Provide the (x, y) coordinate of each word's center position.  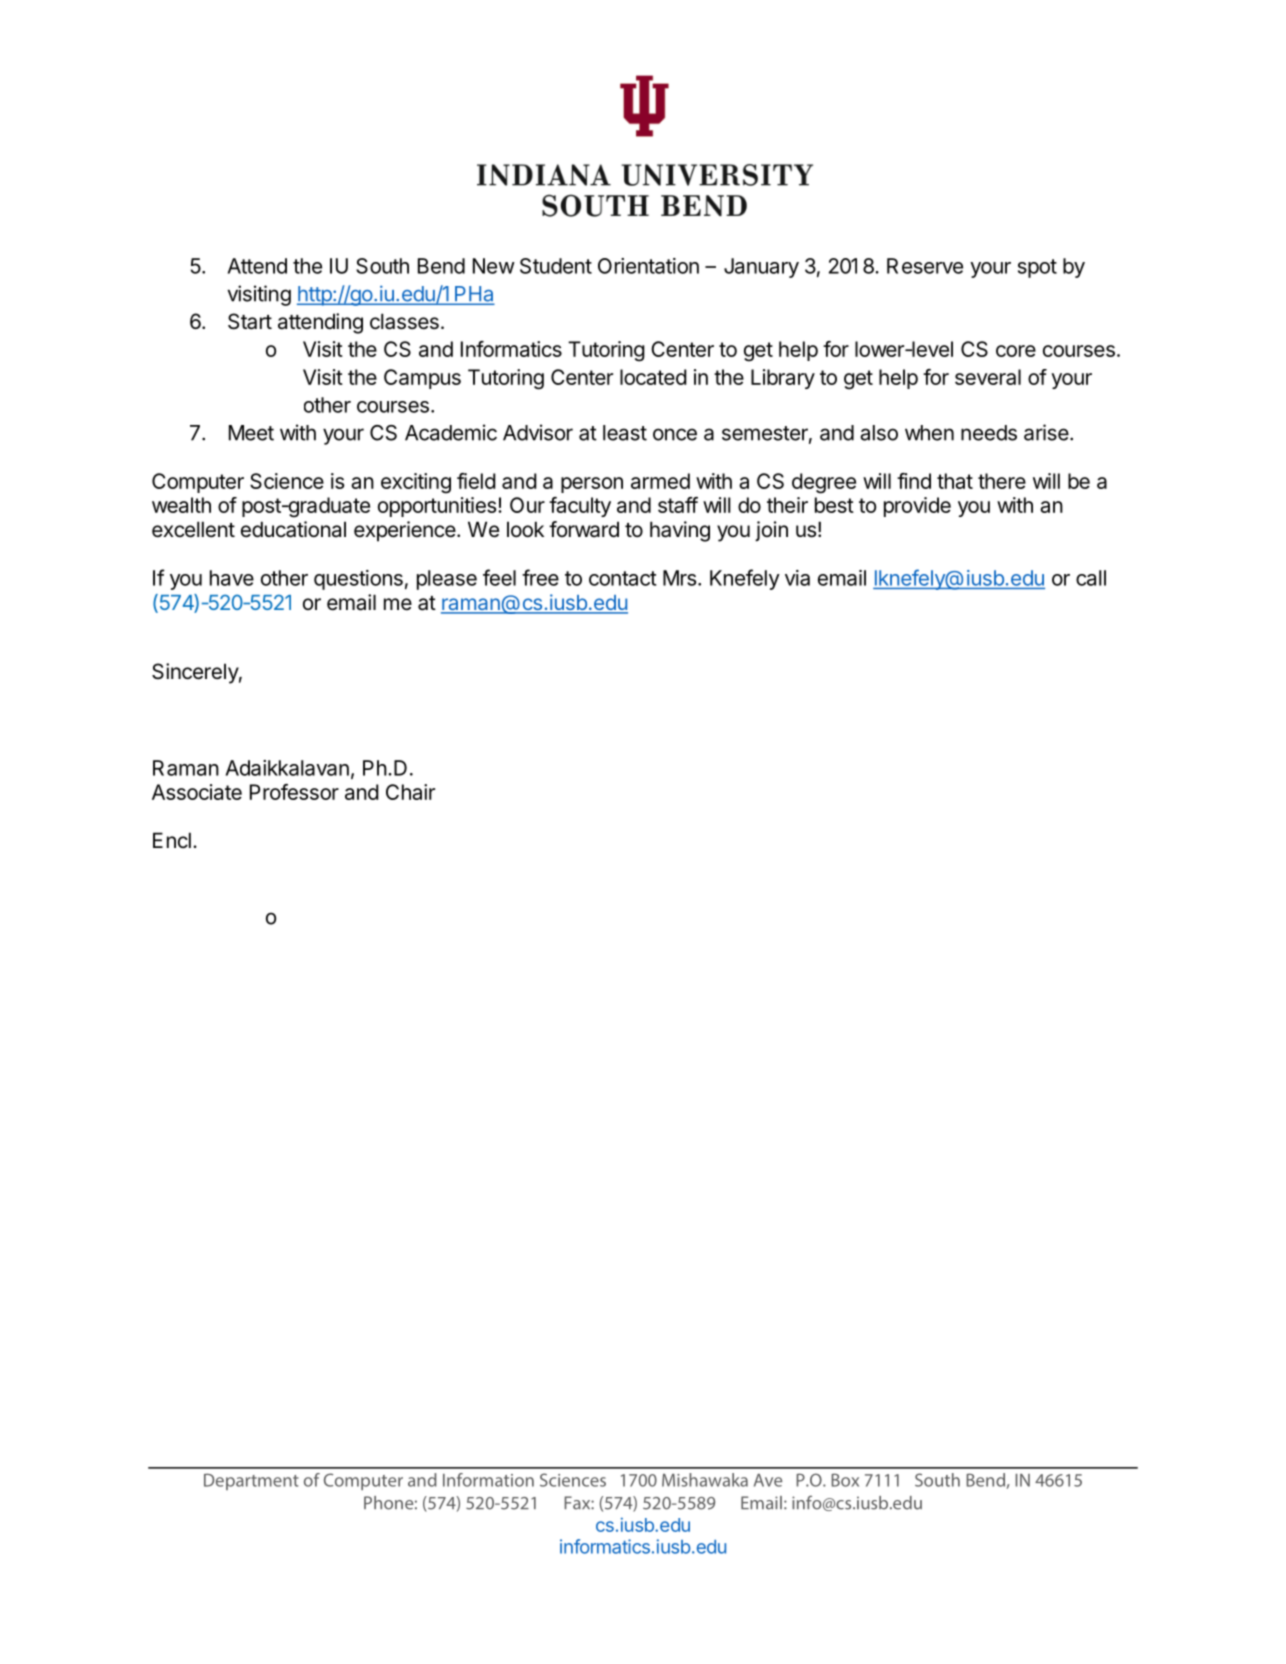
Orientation (648, 266)
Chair (410, 792)
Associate (197, 792)
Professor (294, 792)
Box (845, 1480)
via (797, 578)
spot (1037, 268)
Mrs (679, 578)
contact (622, 578)
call (1091, 578)
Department (251, 1481)
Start (250, 321)
